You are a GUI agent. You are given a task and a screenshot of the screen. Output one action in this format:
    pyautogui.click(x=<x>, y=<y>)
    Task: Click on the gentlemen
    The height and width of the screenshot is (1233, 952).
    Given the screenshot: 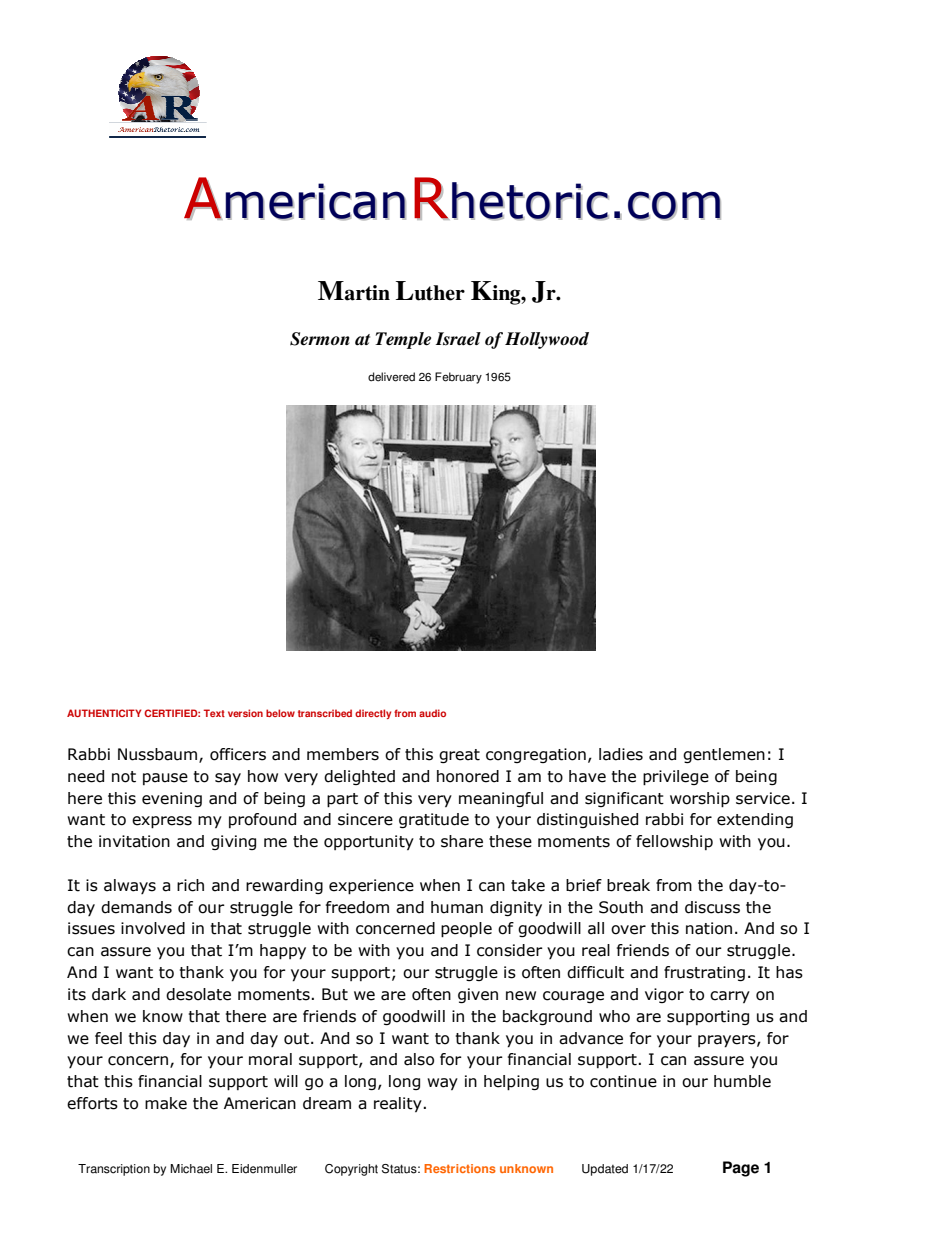 What is the action you would take?
    pyautogui.click(x=724, y=755)
